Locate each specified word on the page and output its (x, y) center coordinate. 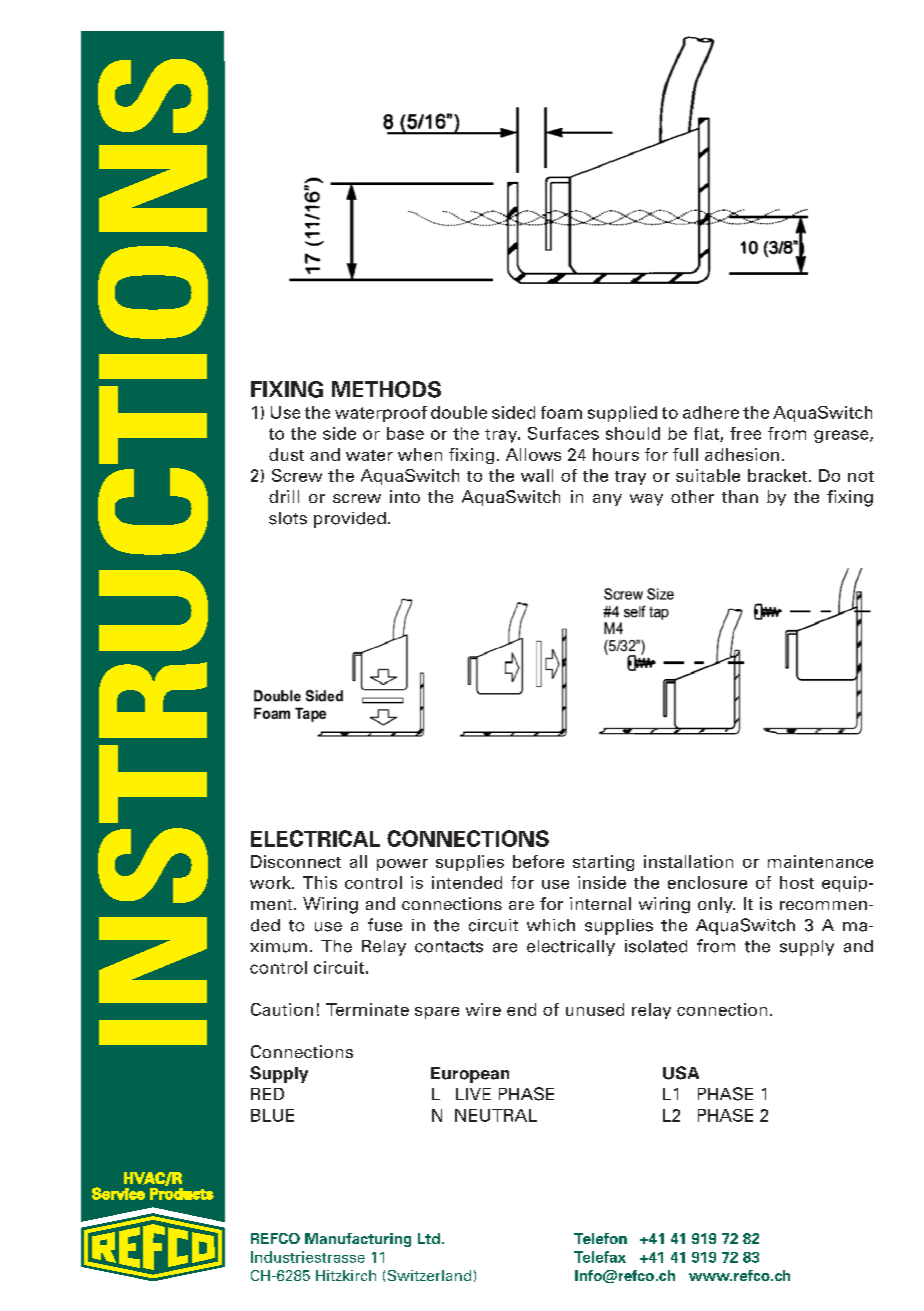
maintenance (820, 861)
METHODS (386, 389)
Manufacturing (358, 1240)
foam (561, 412)
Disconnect (296, 861)
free (745, 433)
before (538, 861)
